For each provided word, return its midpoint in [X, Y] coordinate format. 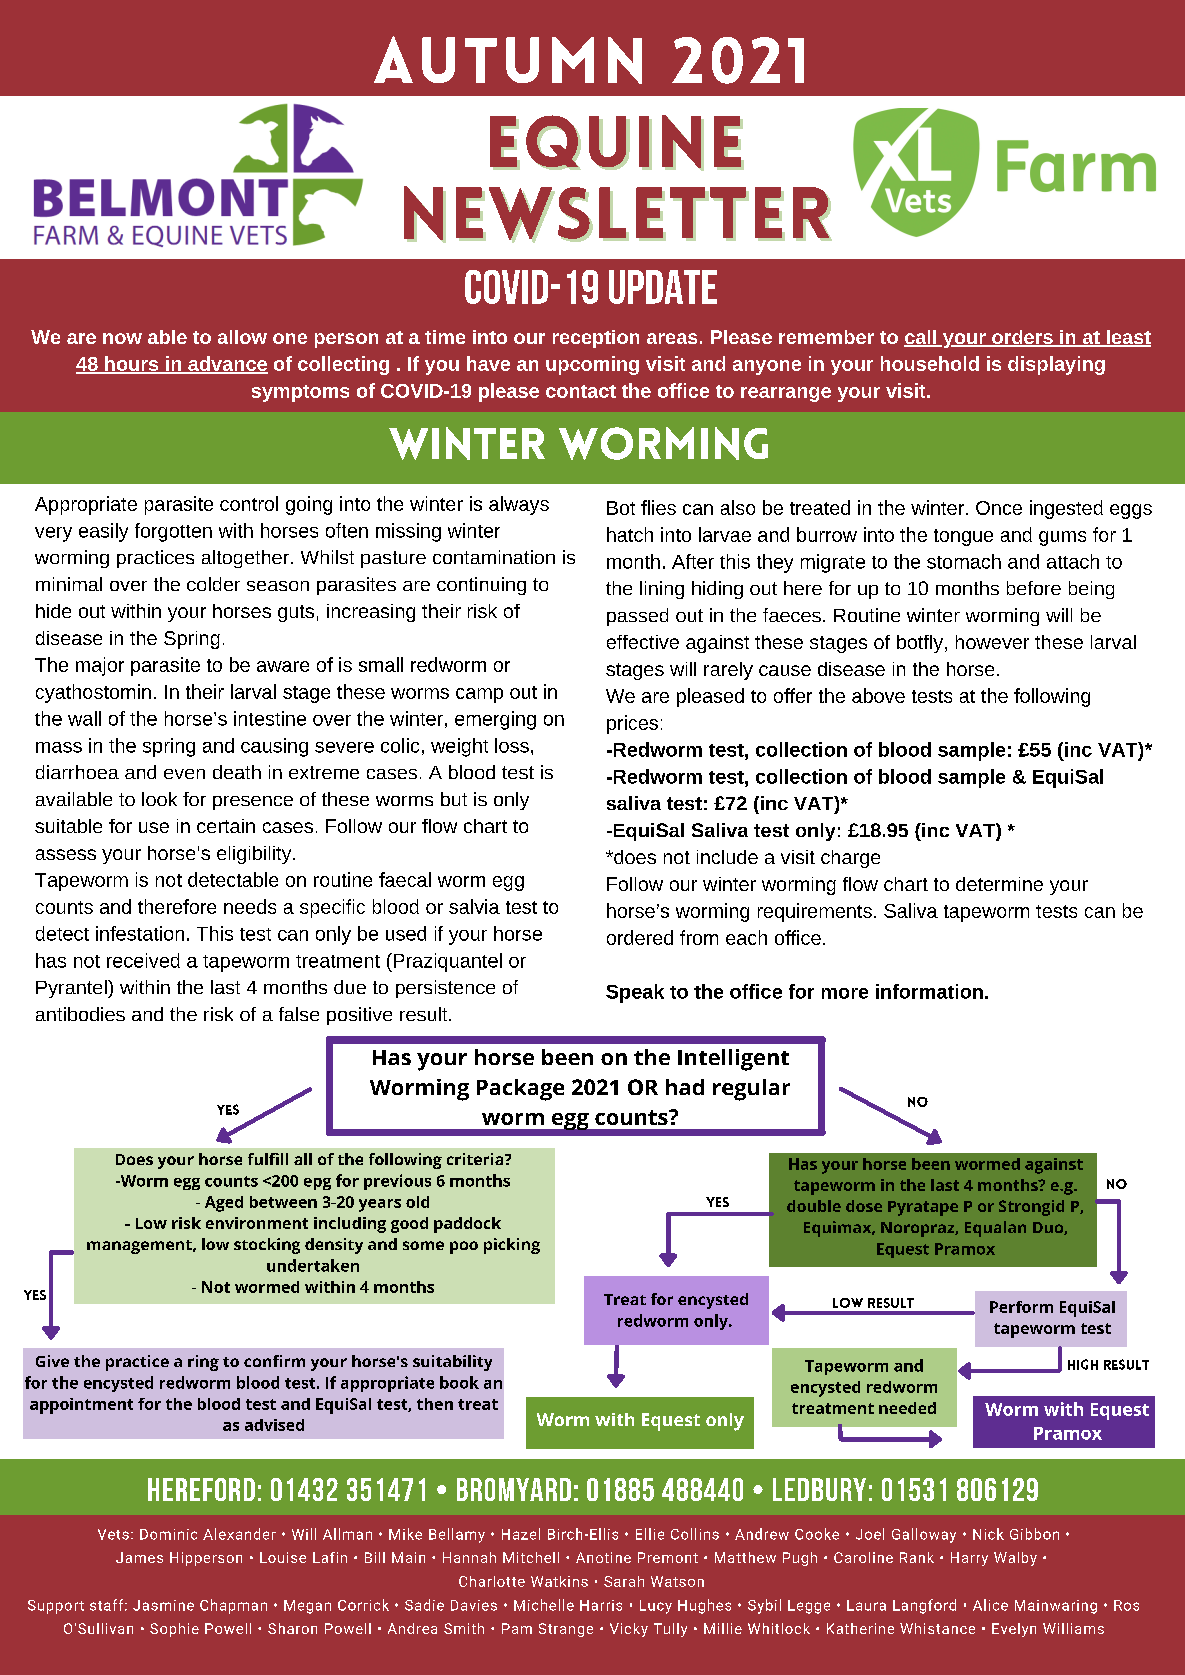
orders [1022, 338]
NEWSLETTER [618, 214]
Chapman [233, 1606]
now [122, 338]
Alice [990, 1605]
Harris [601, 1605]
